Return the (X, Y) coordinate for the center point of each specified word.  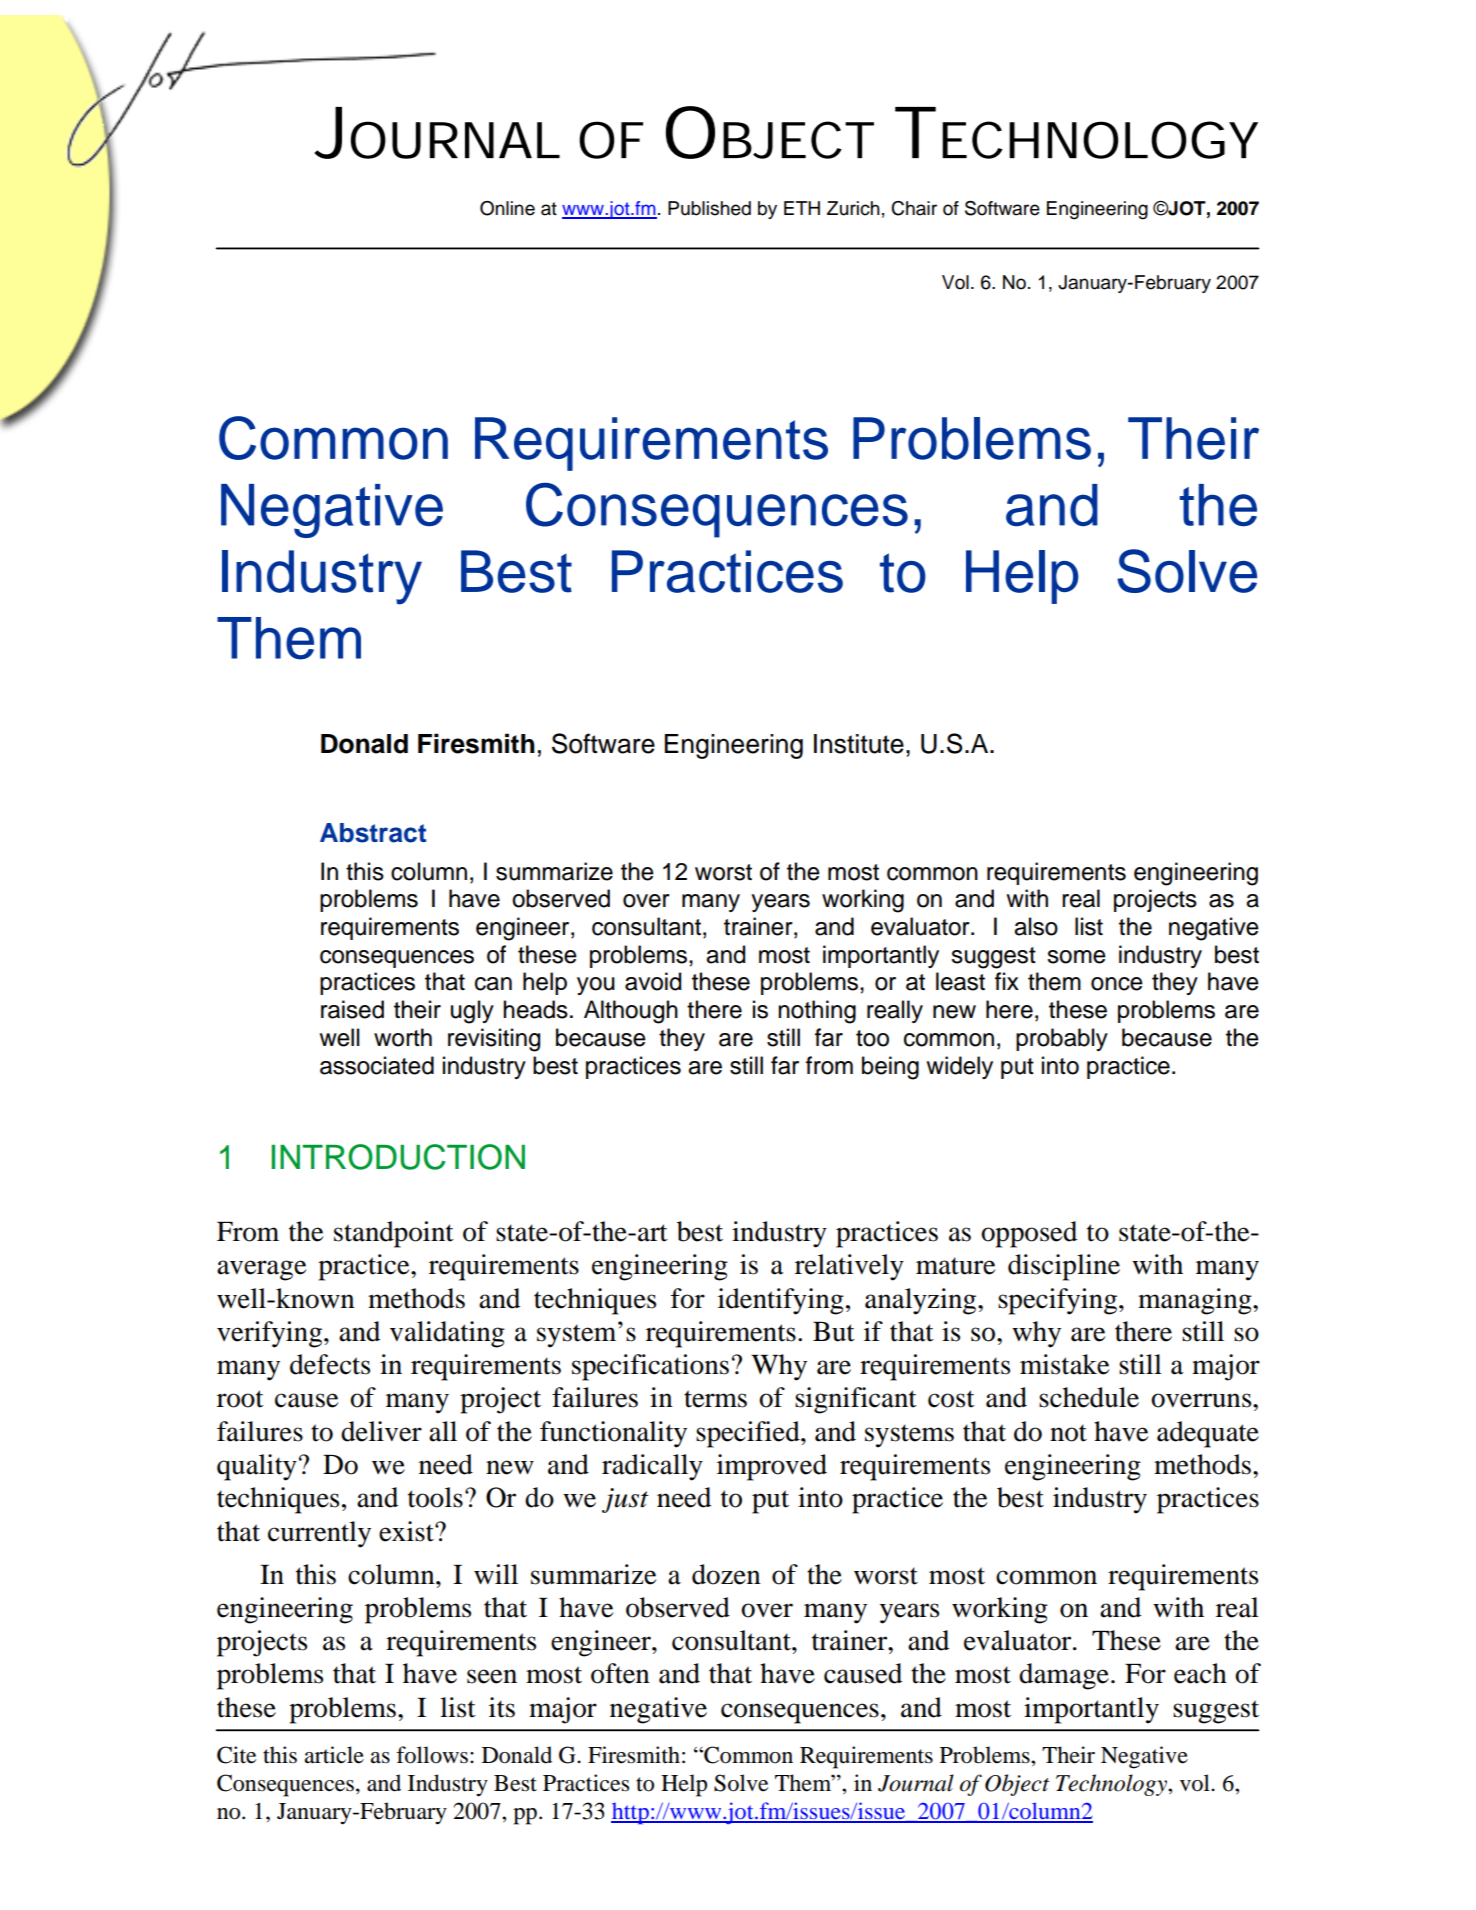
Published (709, 208)
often (620, 1673)
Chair (914, 208)
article (334, 1755)
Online (507, 208)
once (1117, 984)
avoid (653, 981)
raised (352, 1009)
